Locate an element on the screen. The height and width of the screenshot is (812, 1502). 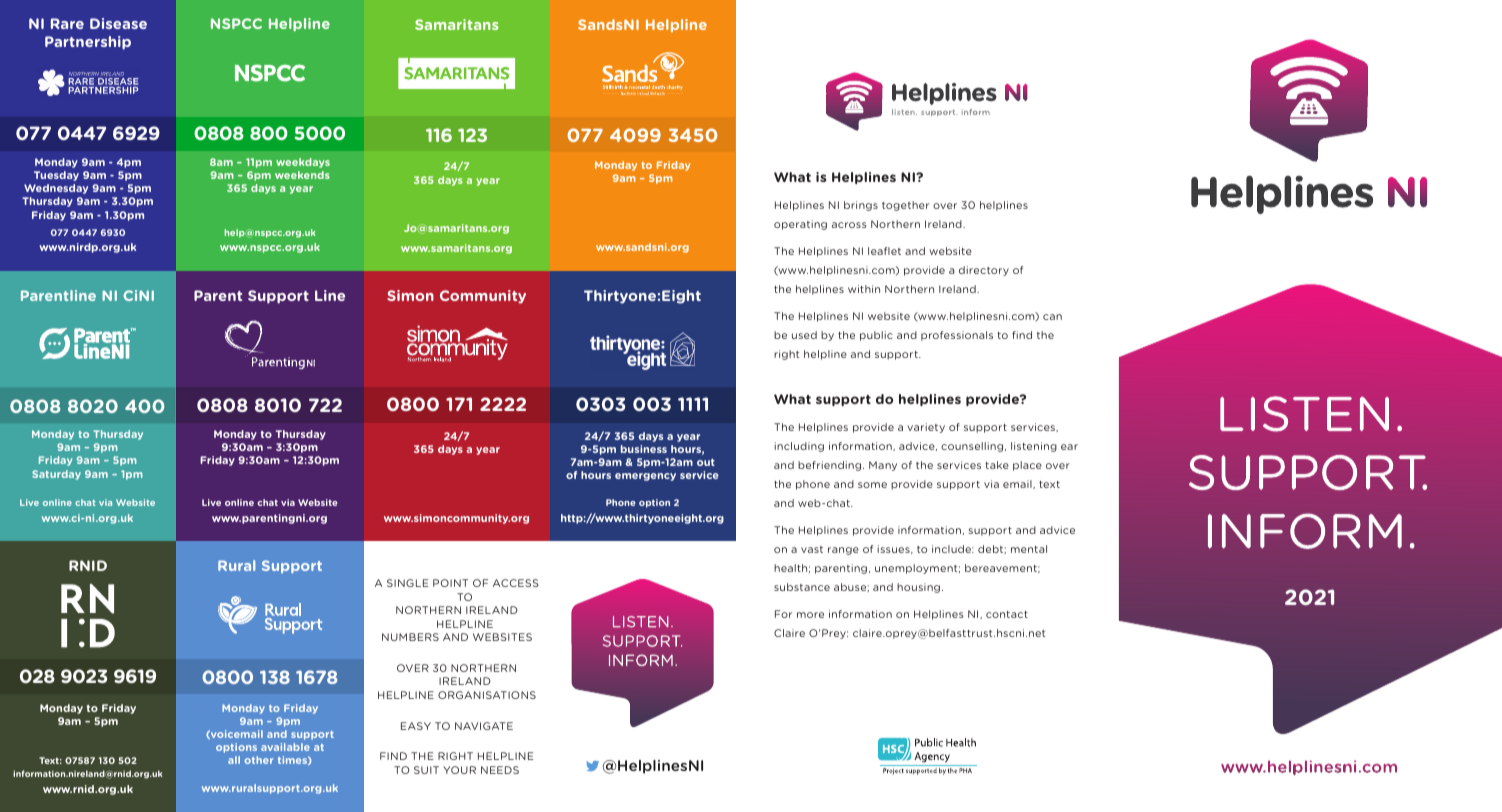
NEEDS is located at coordinates (500, 770).
